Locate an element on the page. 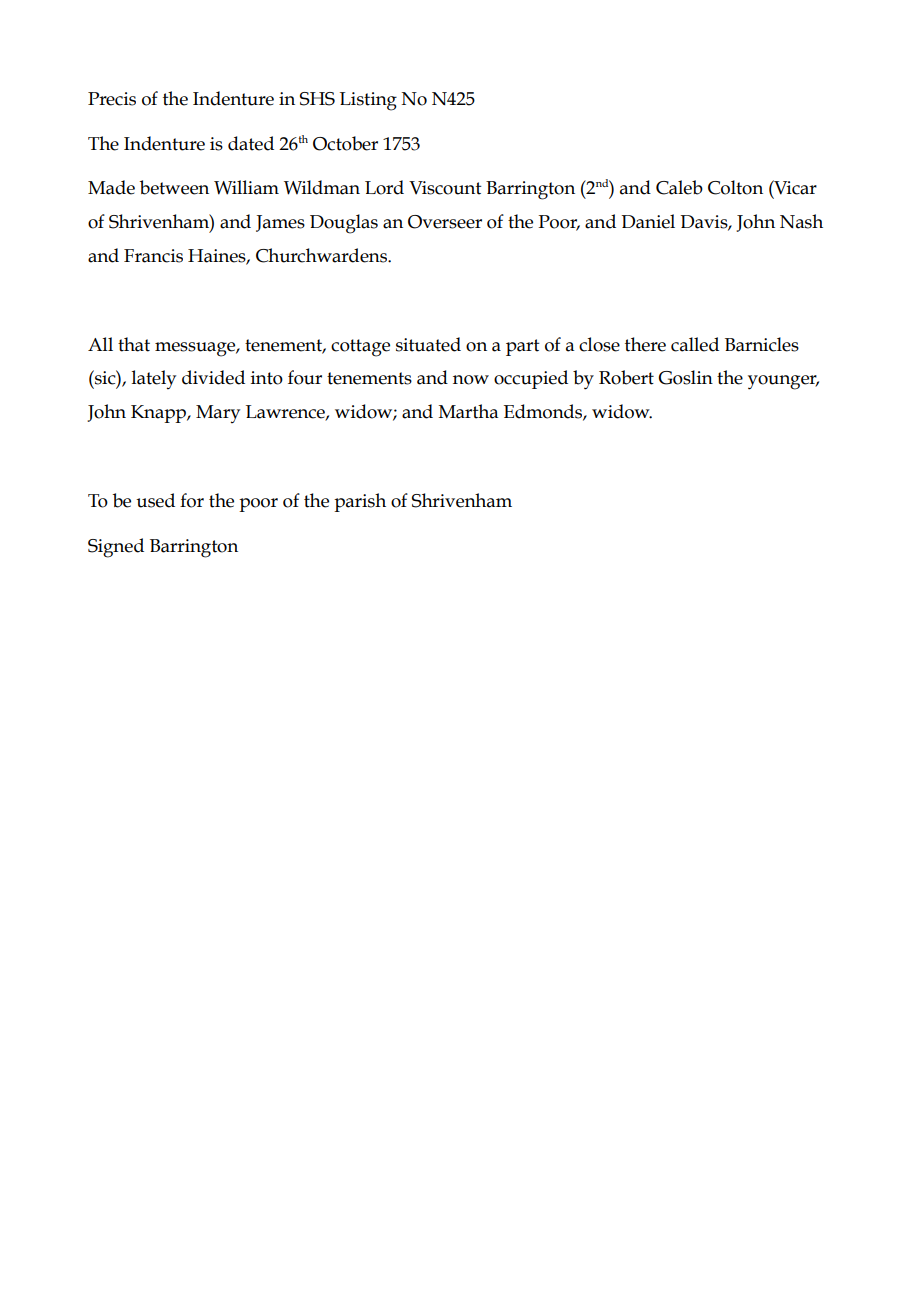  Daniel is located at coordinates (648, 221).
